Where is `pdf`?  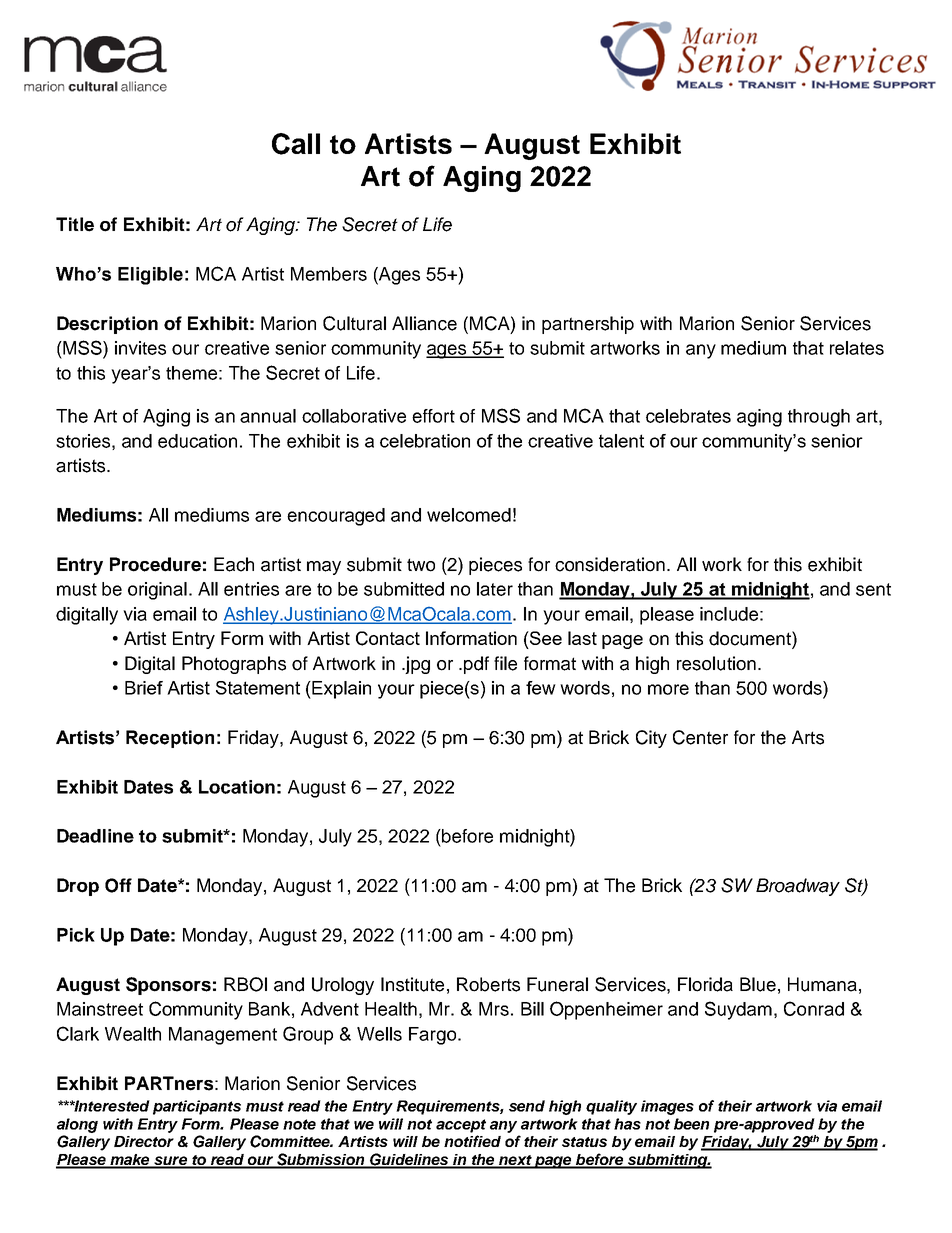
pdf is located at coordinates (476, 665).
